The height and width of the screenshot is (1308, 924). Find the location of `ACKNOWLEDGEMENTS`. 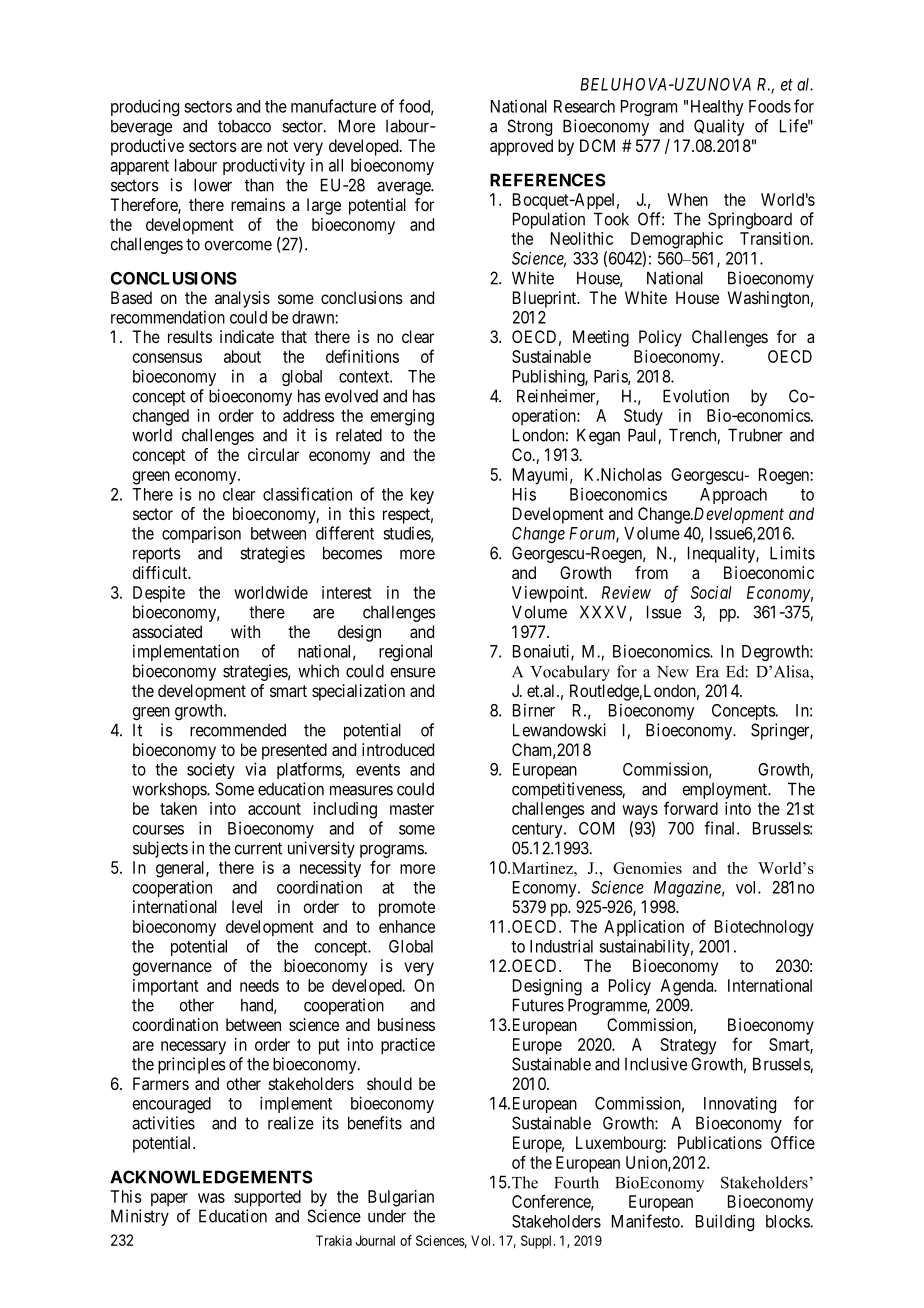

ACKNOWLEDGEMENTS is located at coordinates (211, 1177).
